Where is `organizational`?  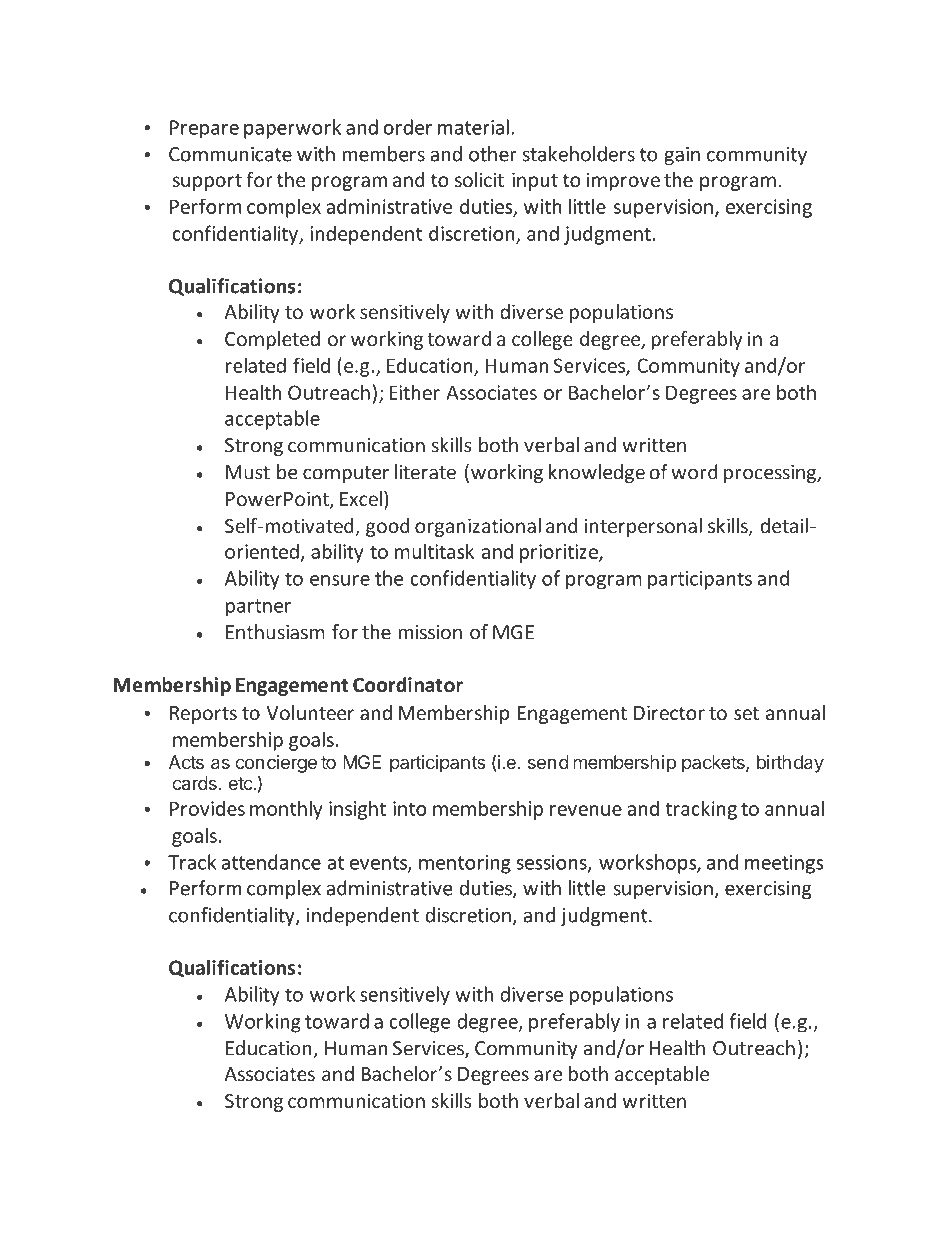
organizational is located at coordinates (478, 527).
